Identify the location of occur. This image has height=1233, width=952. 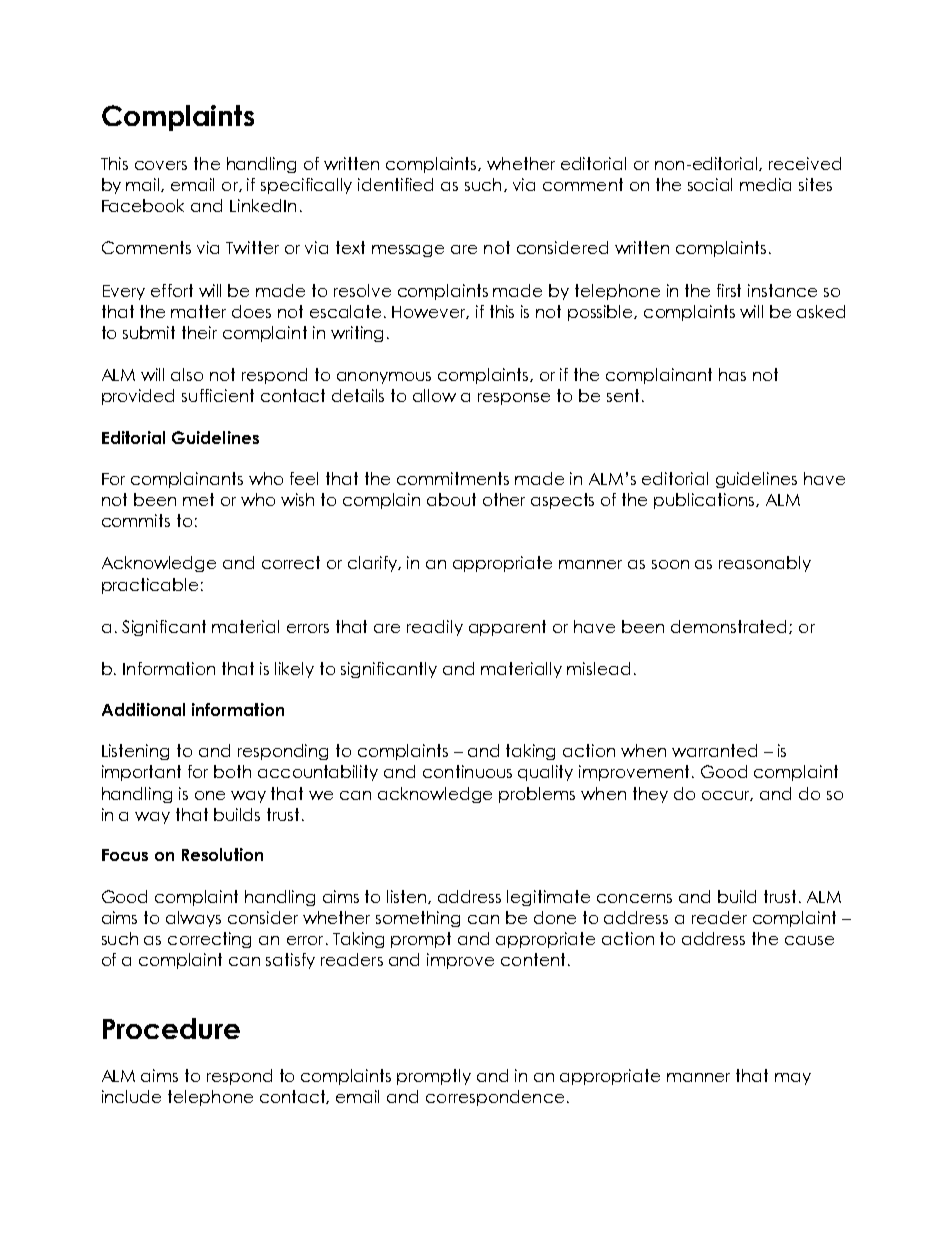
(727, 796).
